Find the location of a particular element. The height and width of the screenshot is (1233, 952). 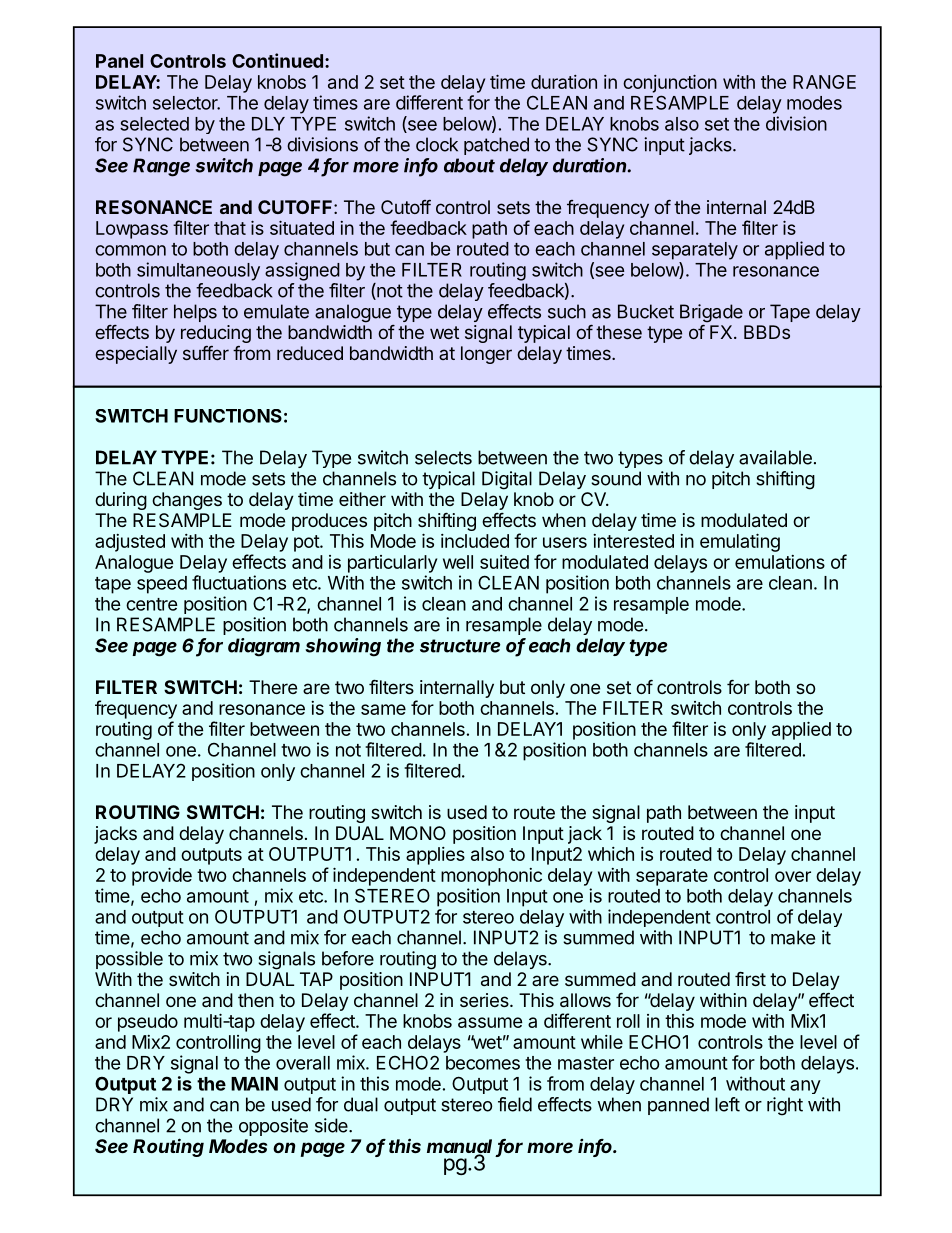

applies is located at coordinates (435, 856).
